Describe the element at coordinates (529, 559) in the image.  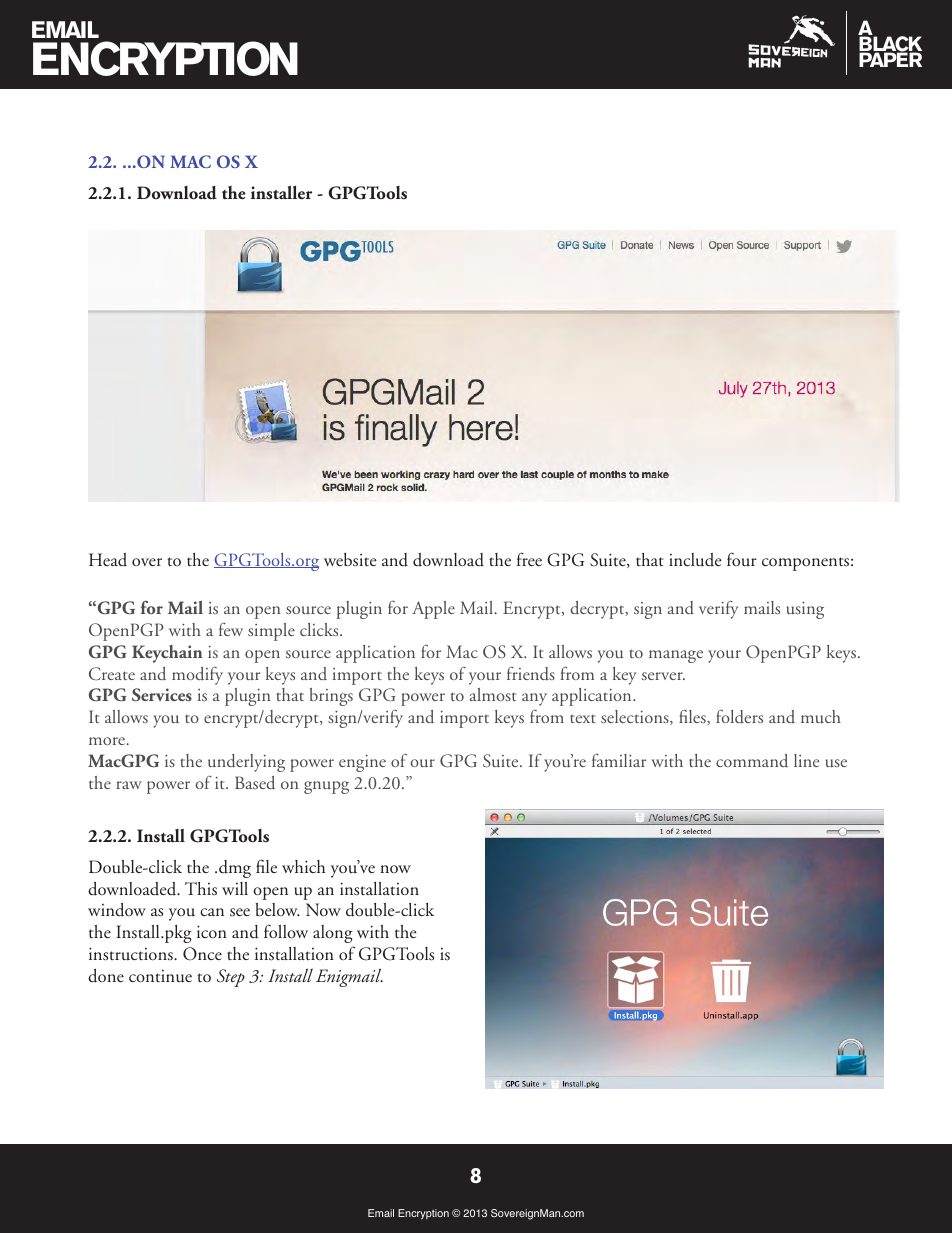
I see `free` at that location.
